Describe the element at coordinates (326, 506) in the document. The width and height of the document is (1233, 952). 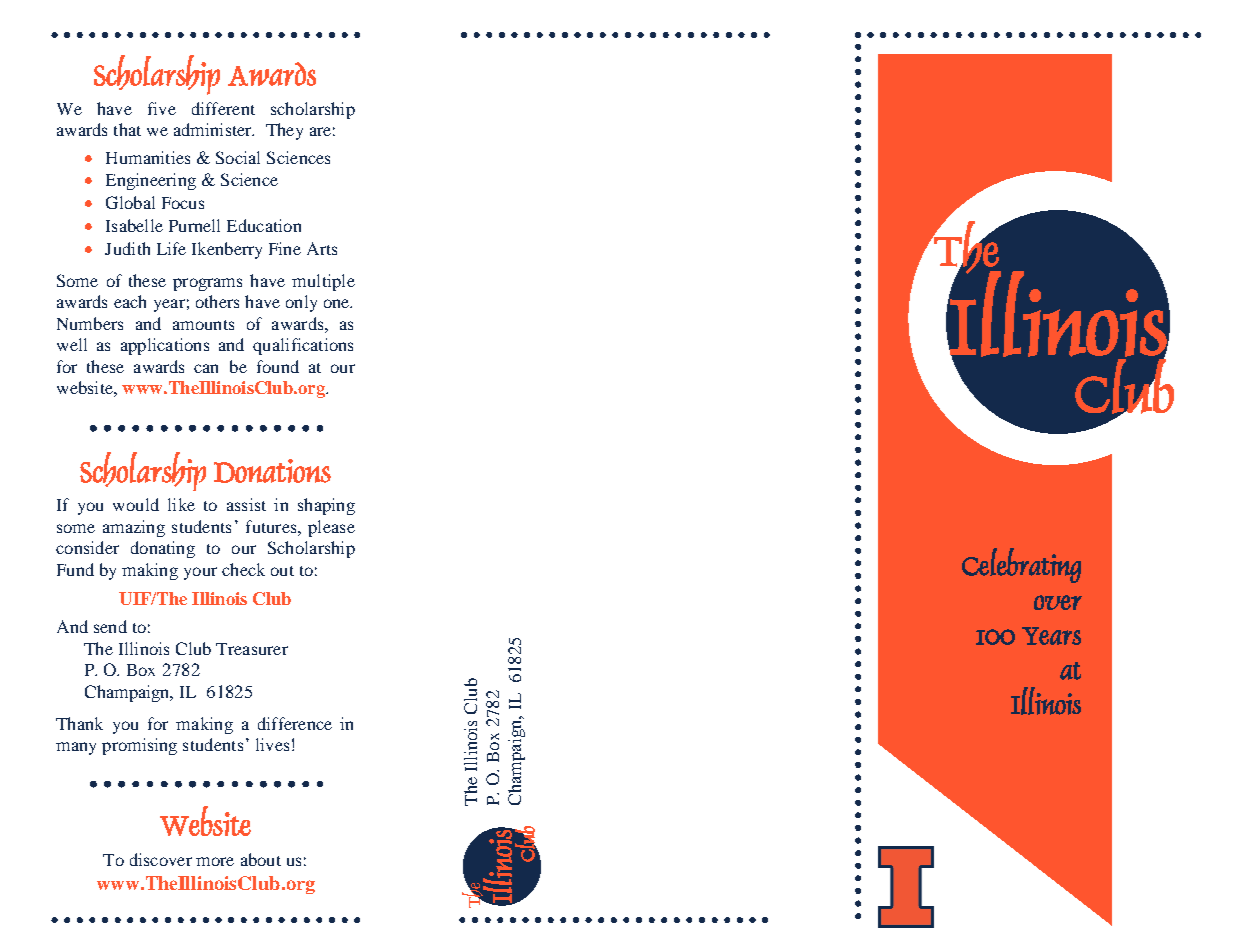
I see `shaping` at that location.
